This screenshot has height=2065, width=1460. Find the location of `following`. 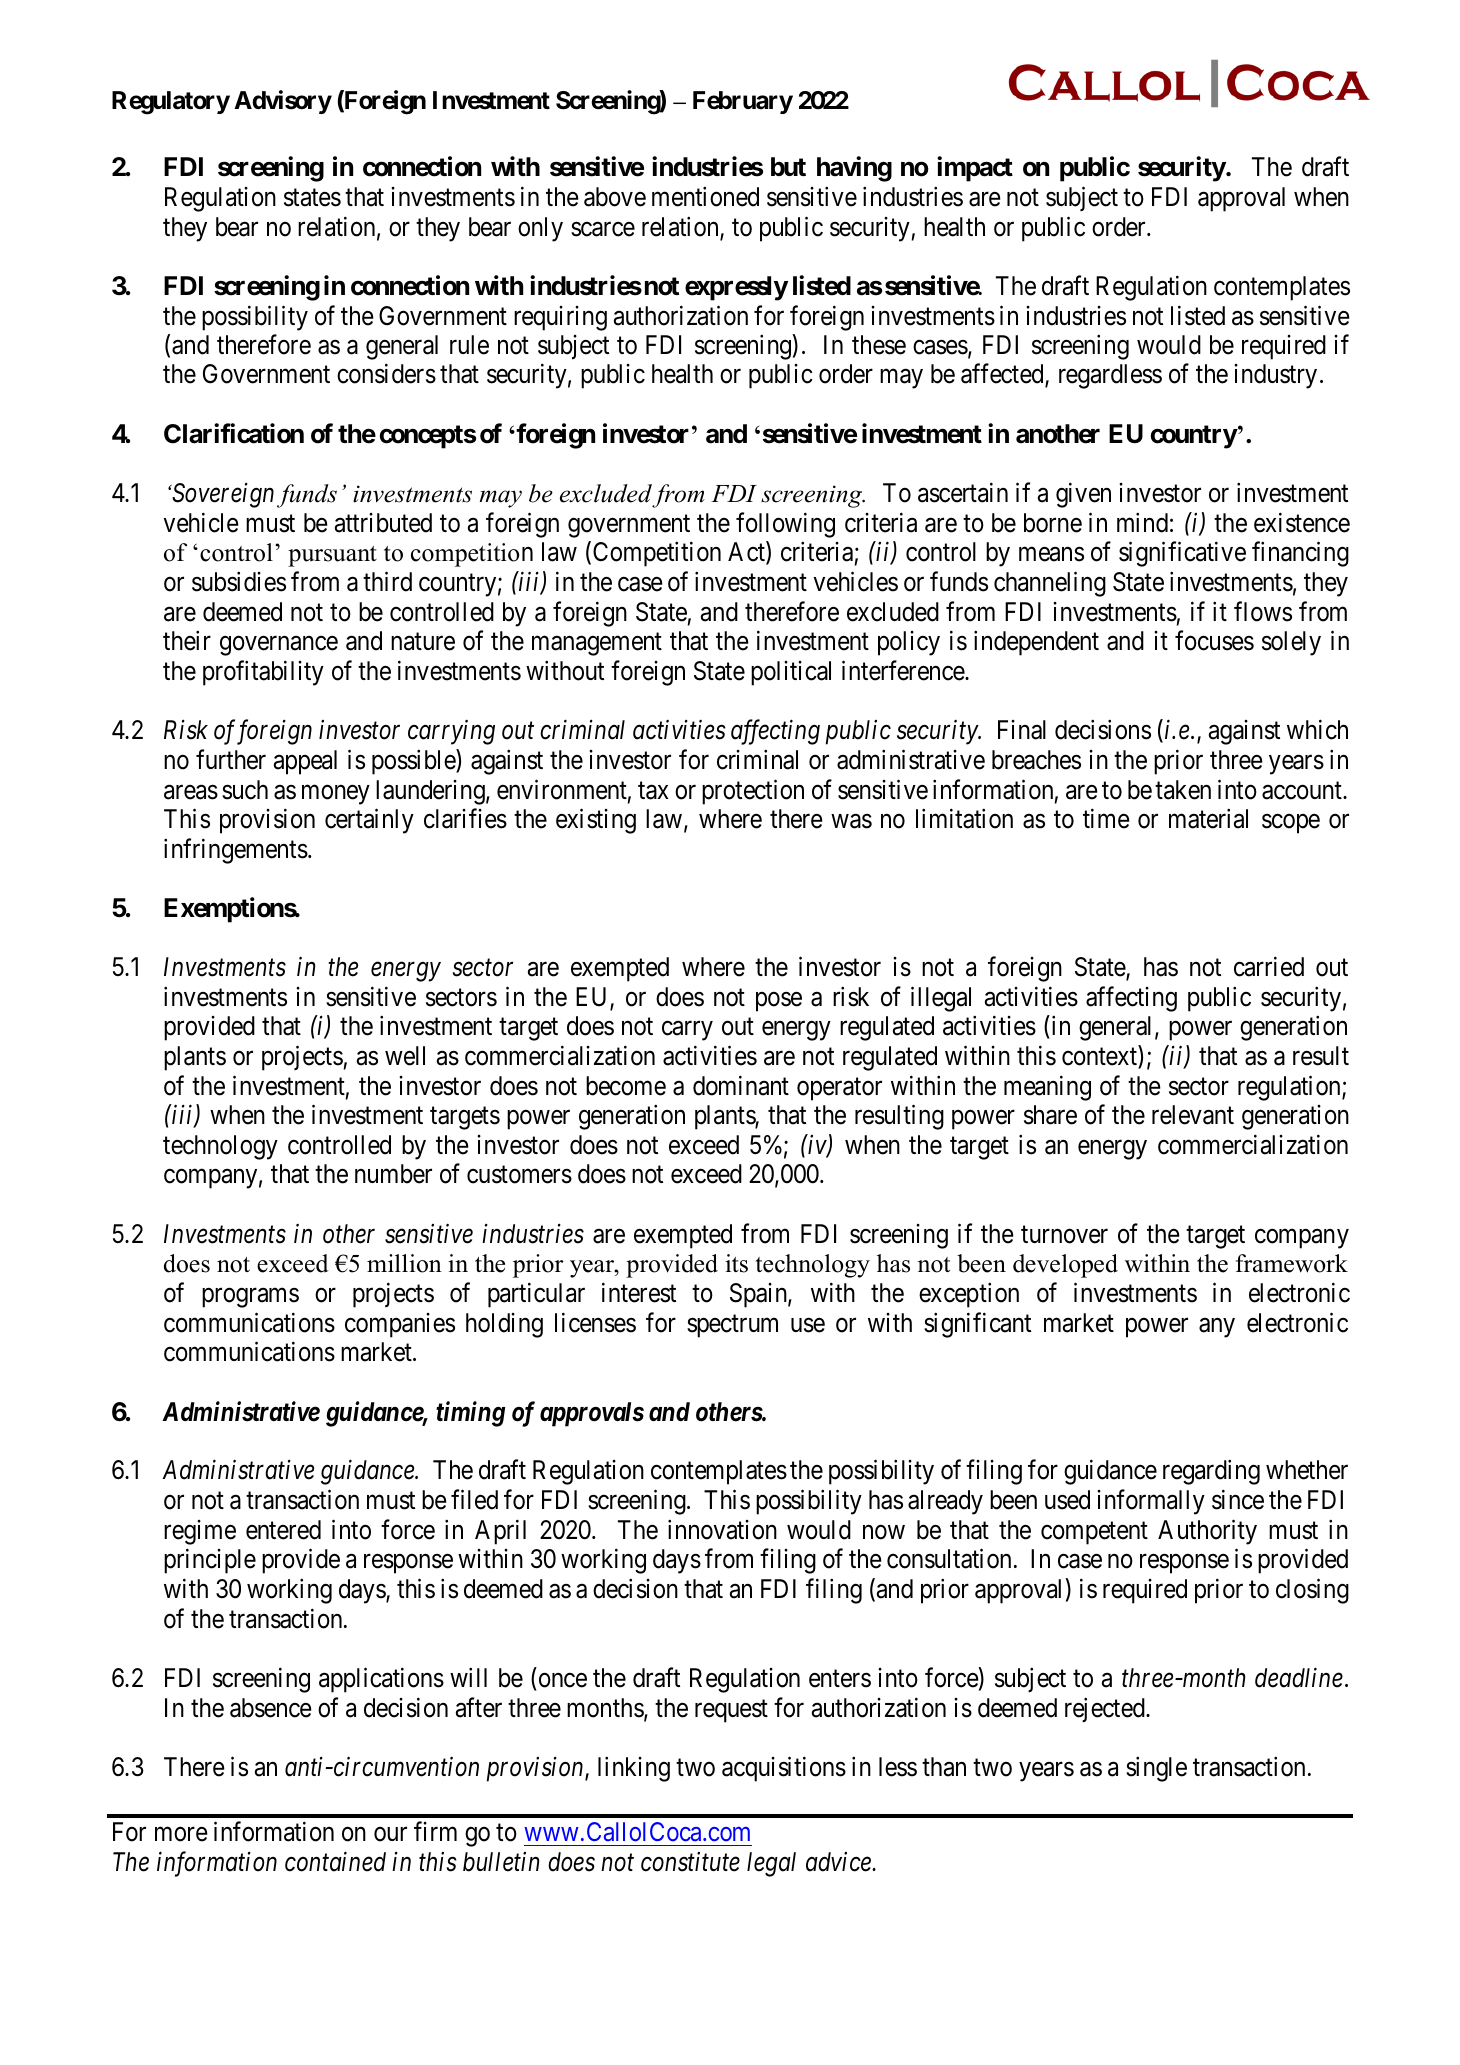

following is located at coordinates (785, 525).
